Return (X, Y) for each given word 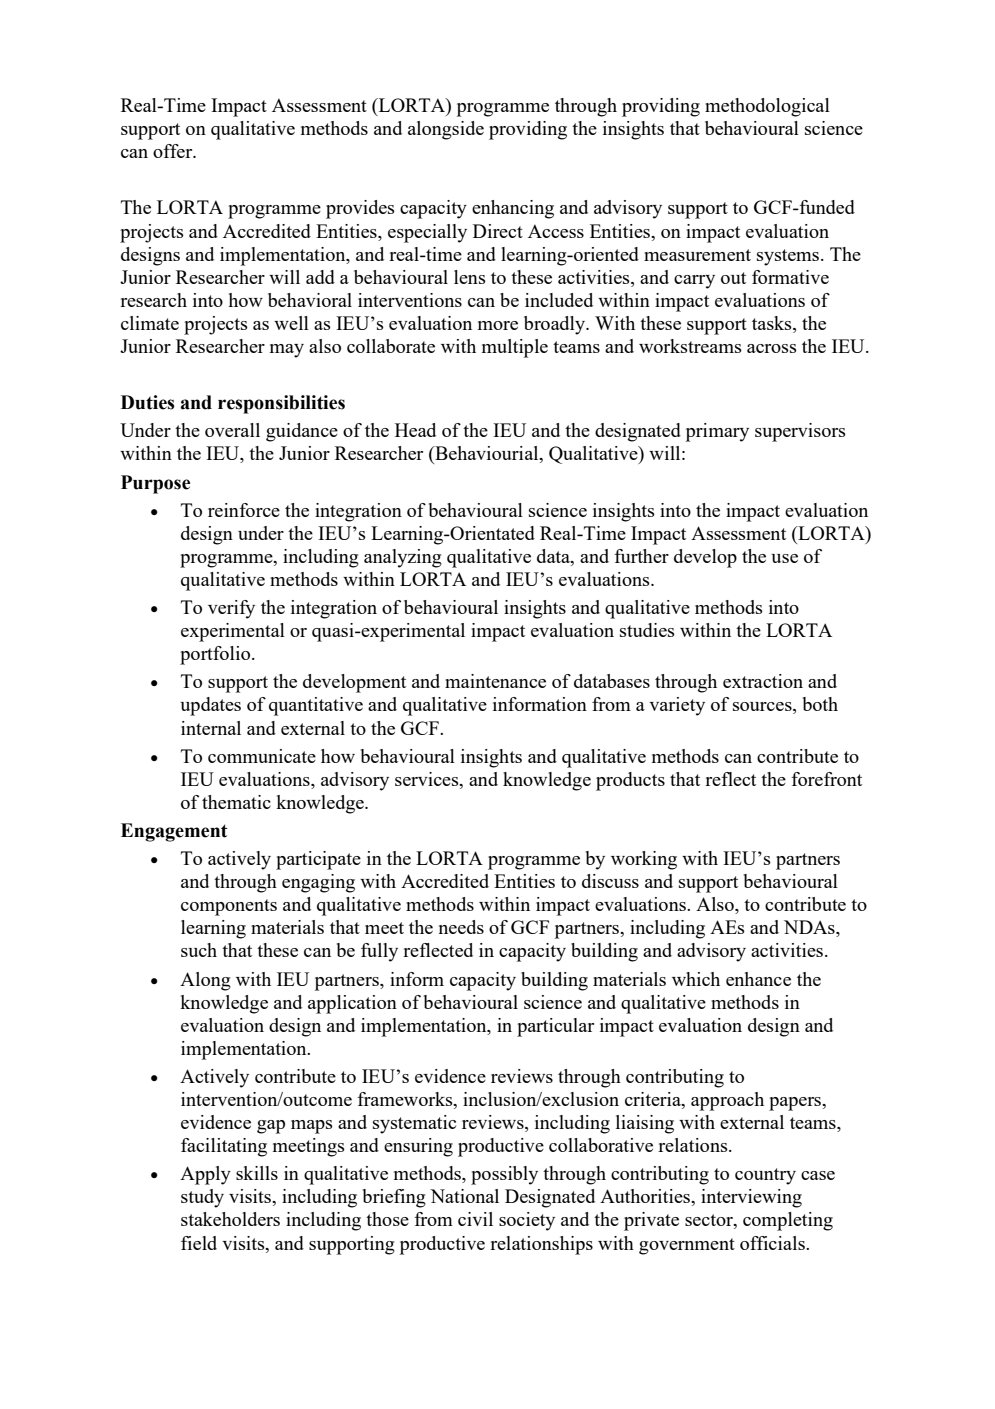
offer (174, 151)
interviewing (751, 1198)
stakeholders (230, 1219)
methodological (767, 107)
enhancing (513, 209)
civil (475, 1219)
